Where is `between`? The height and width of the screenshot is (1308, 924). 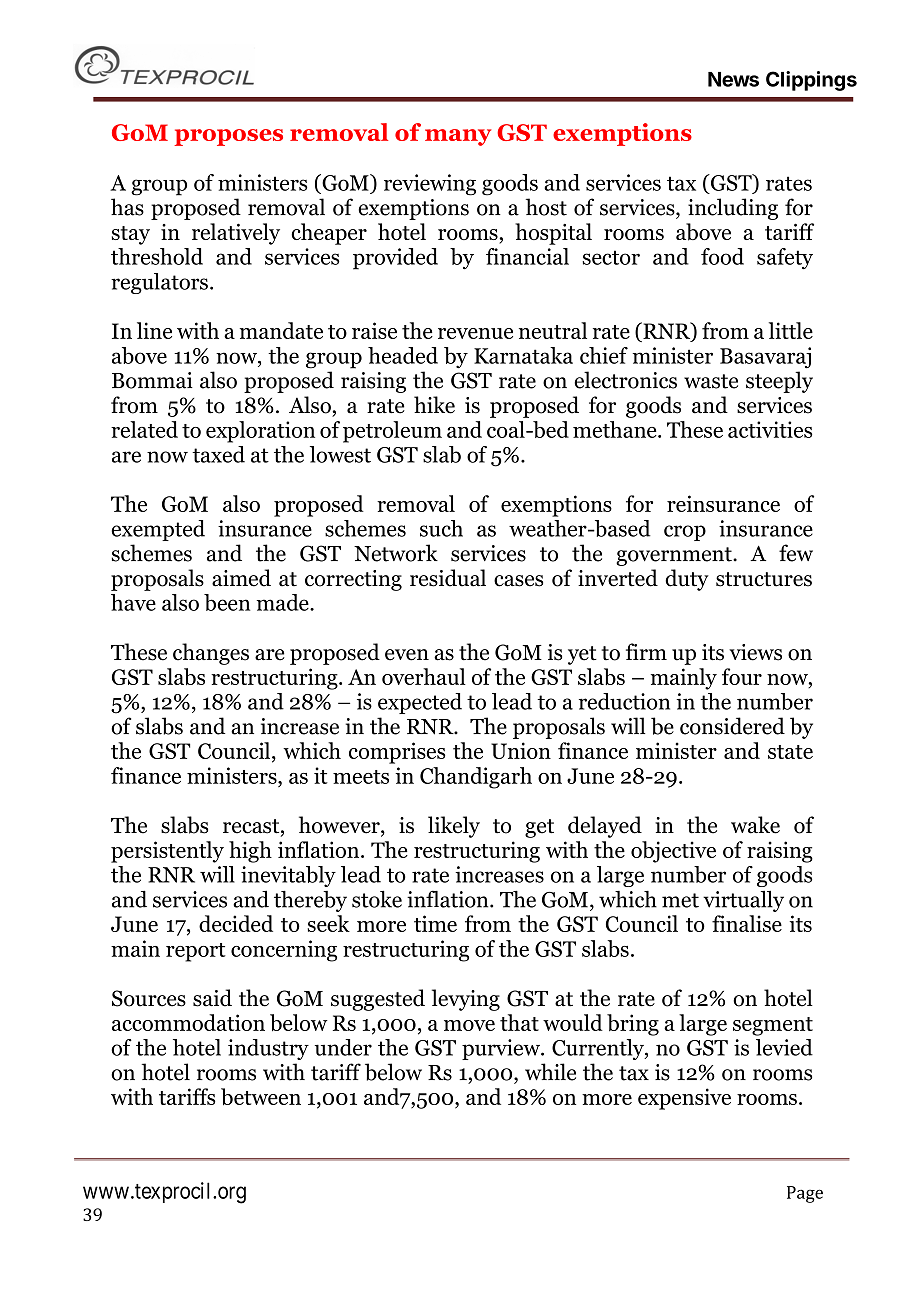 between is located at coordinates (261, 1096).
